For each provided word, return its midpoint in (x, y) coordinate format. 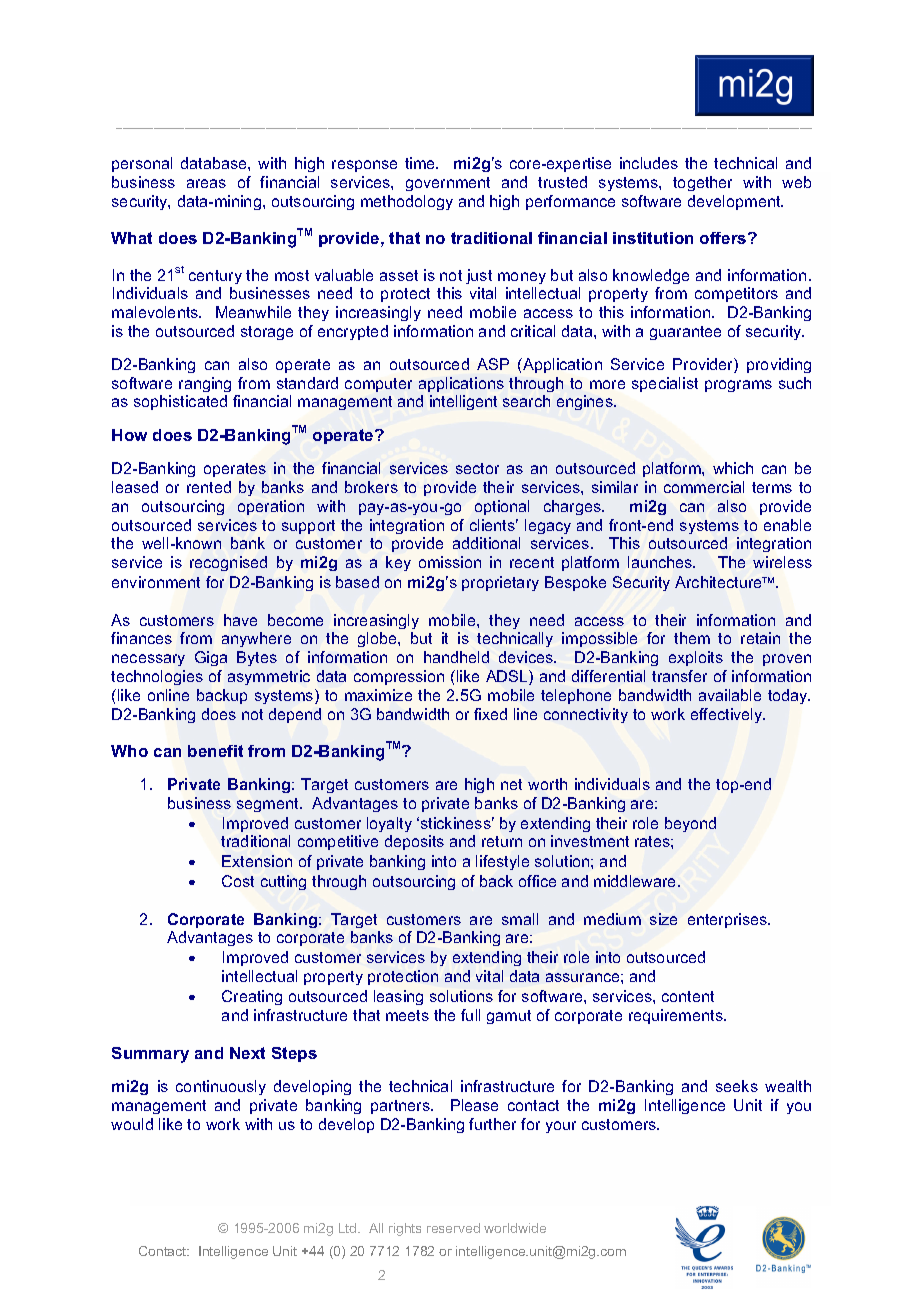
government (448, 184)
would (132, 1124)
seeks (737, 1086)
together (702, 183)
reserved (453, 1228)
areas (206, 183)
